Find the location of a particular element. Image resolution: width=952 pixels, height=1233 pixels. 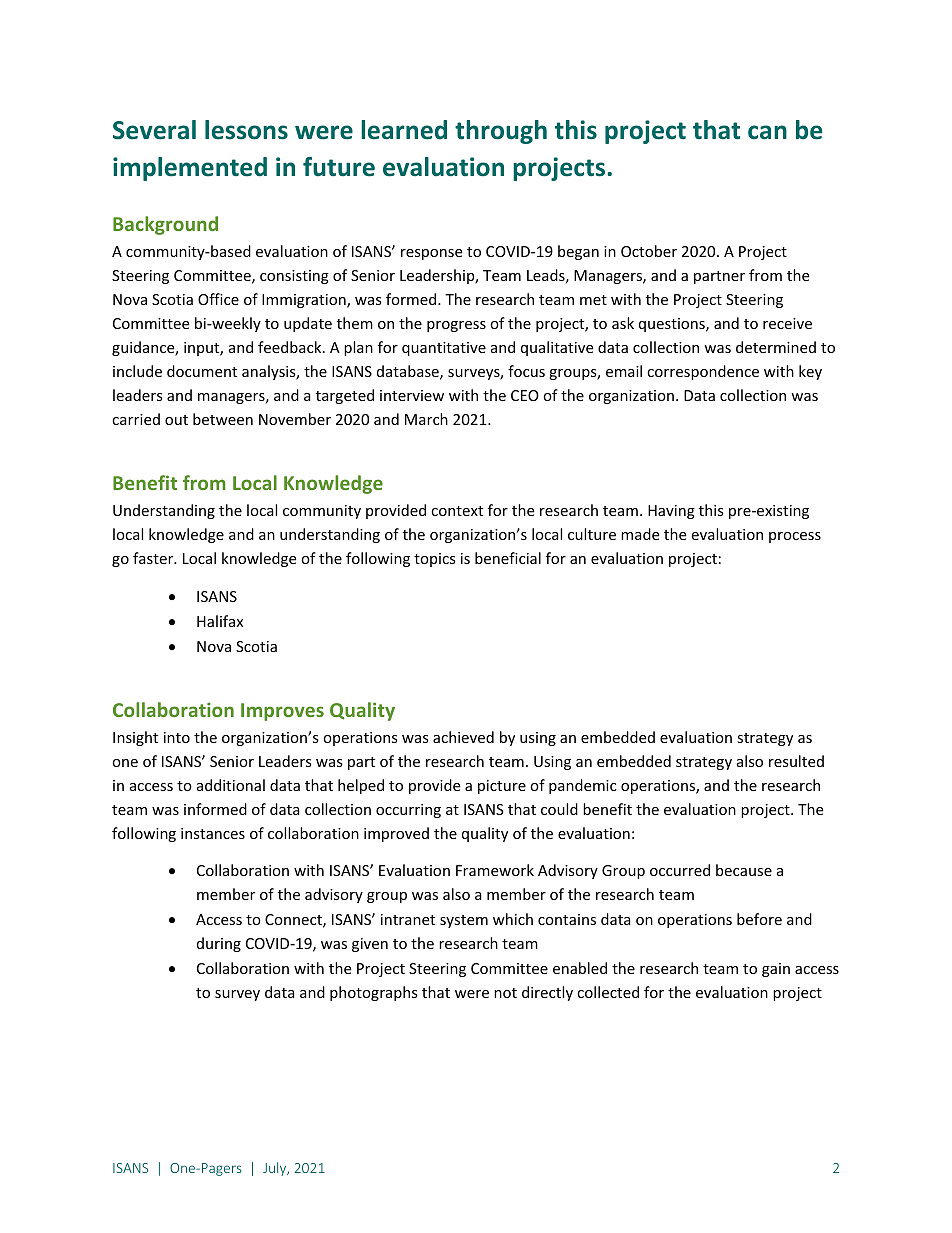

can is located at coordinates (767, 132).
